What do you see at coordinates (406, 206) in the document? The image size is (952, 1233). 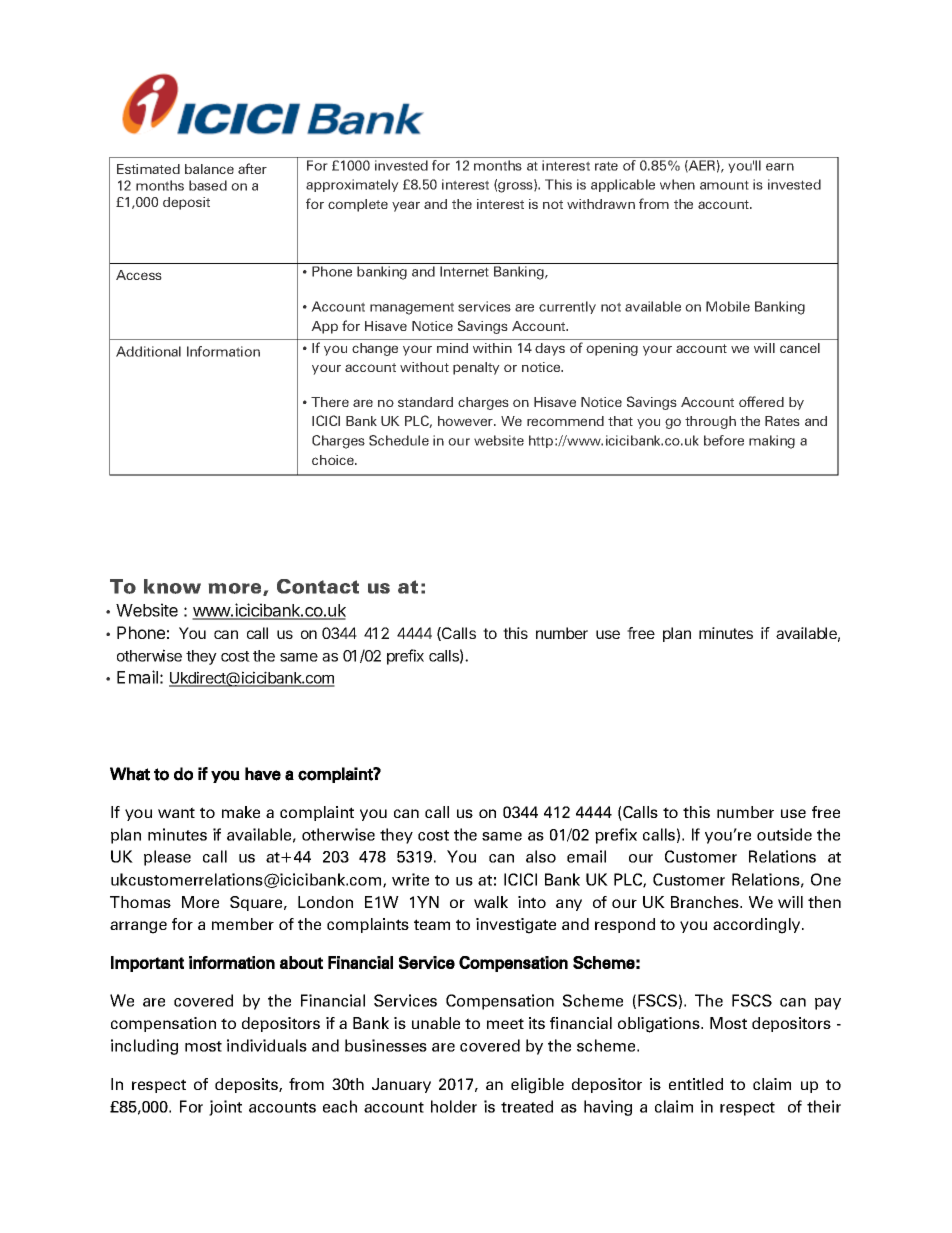 I see `year` at bounding box center [406, 206].
